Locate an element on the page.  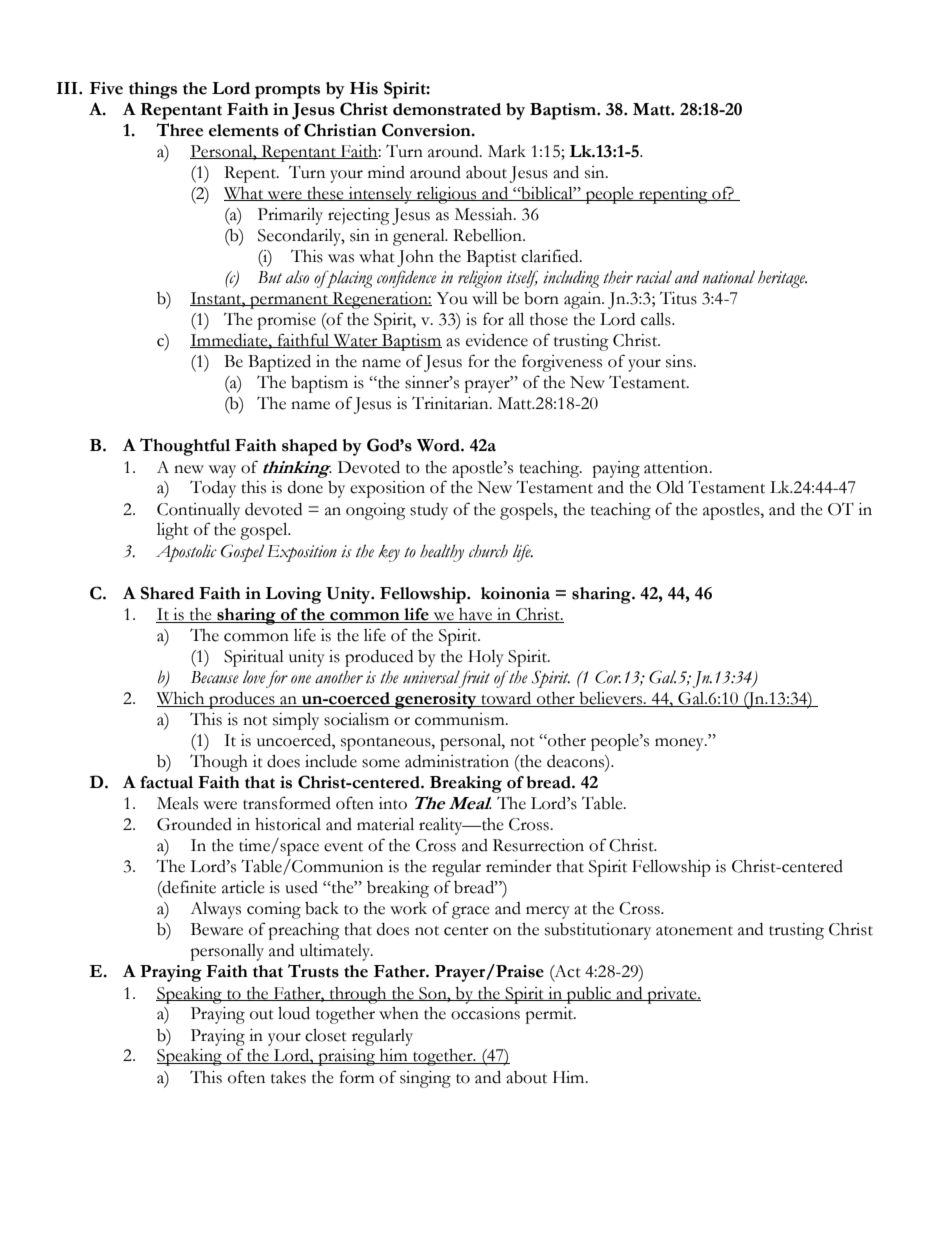
Conversion is located at coordinates (427, 130).
